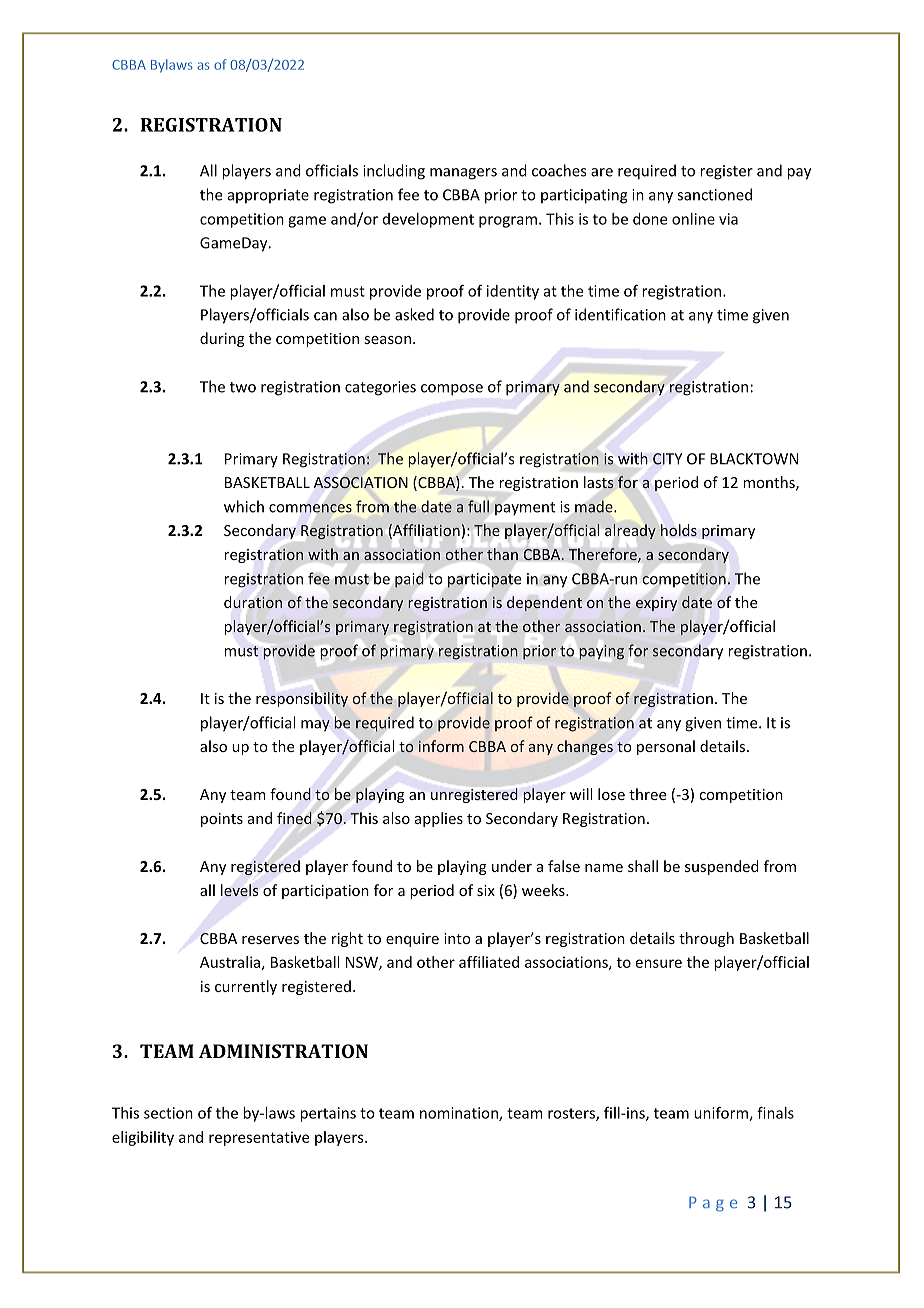 This document has height=1308, width=924. Describe the element at coordinates (775, 1112) in the document. I see `finals` at that location.
